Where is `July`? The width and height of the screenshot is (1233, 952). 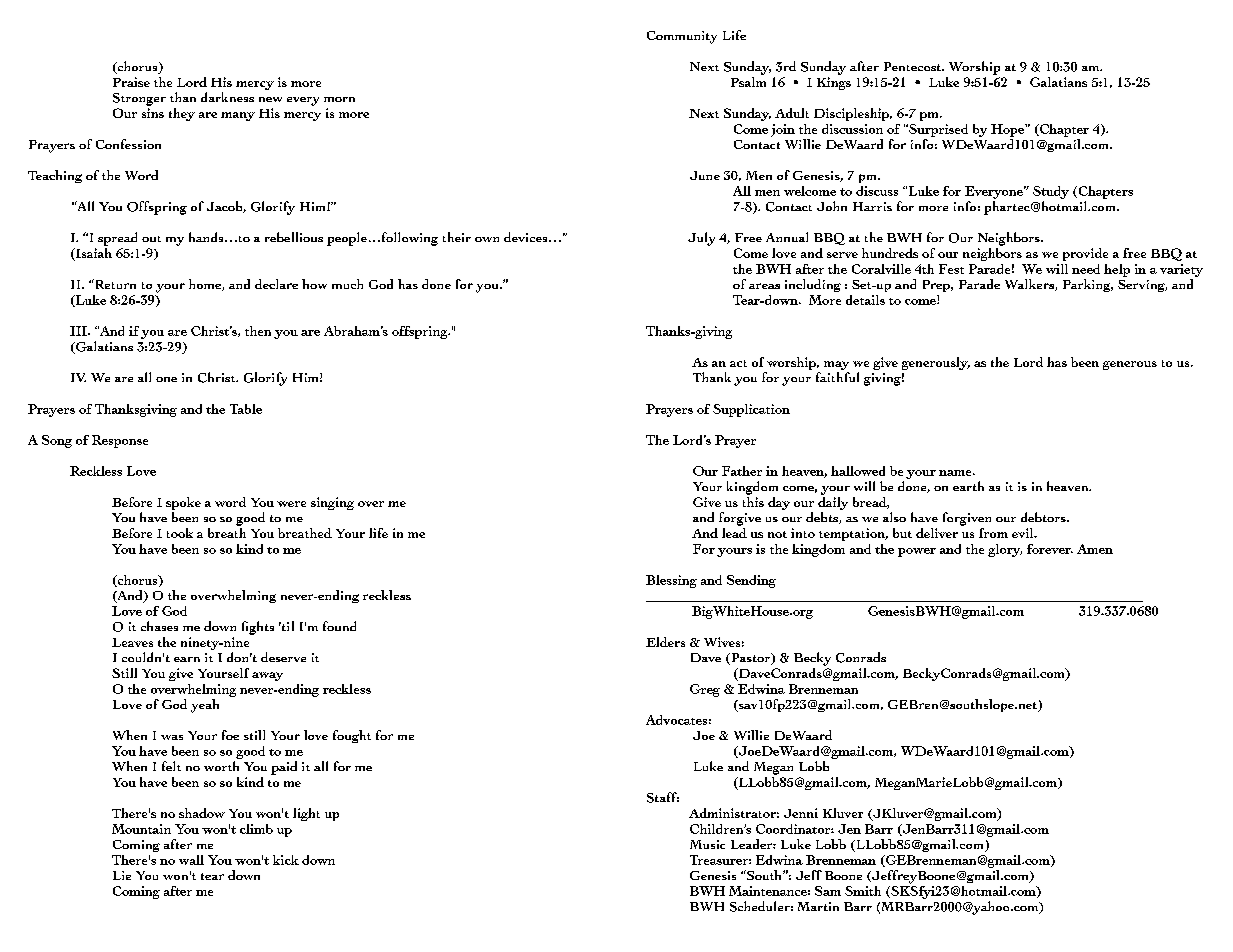 July is located at coordinates (701, 239).
